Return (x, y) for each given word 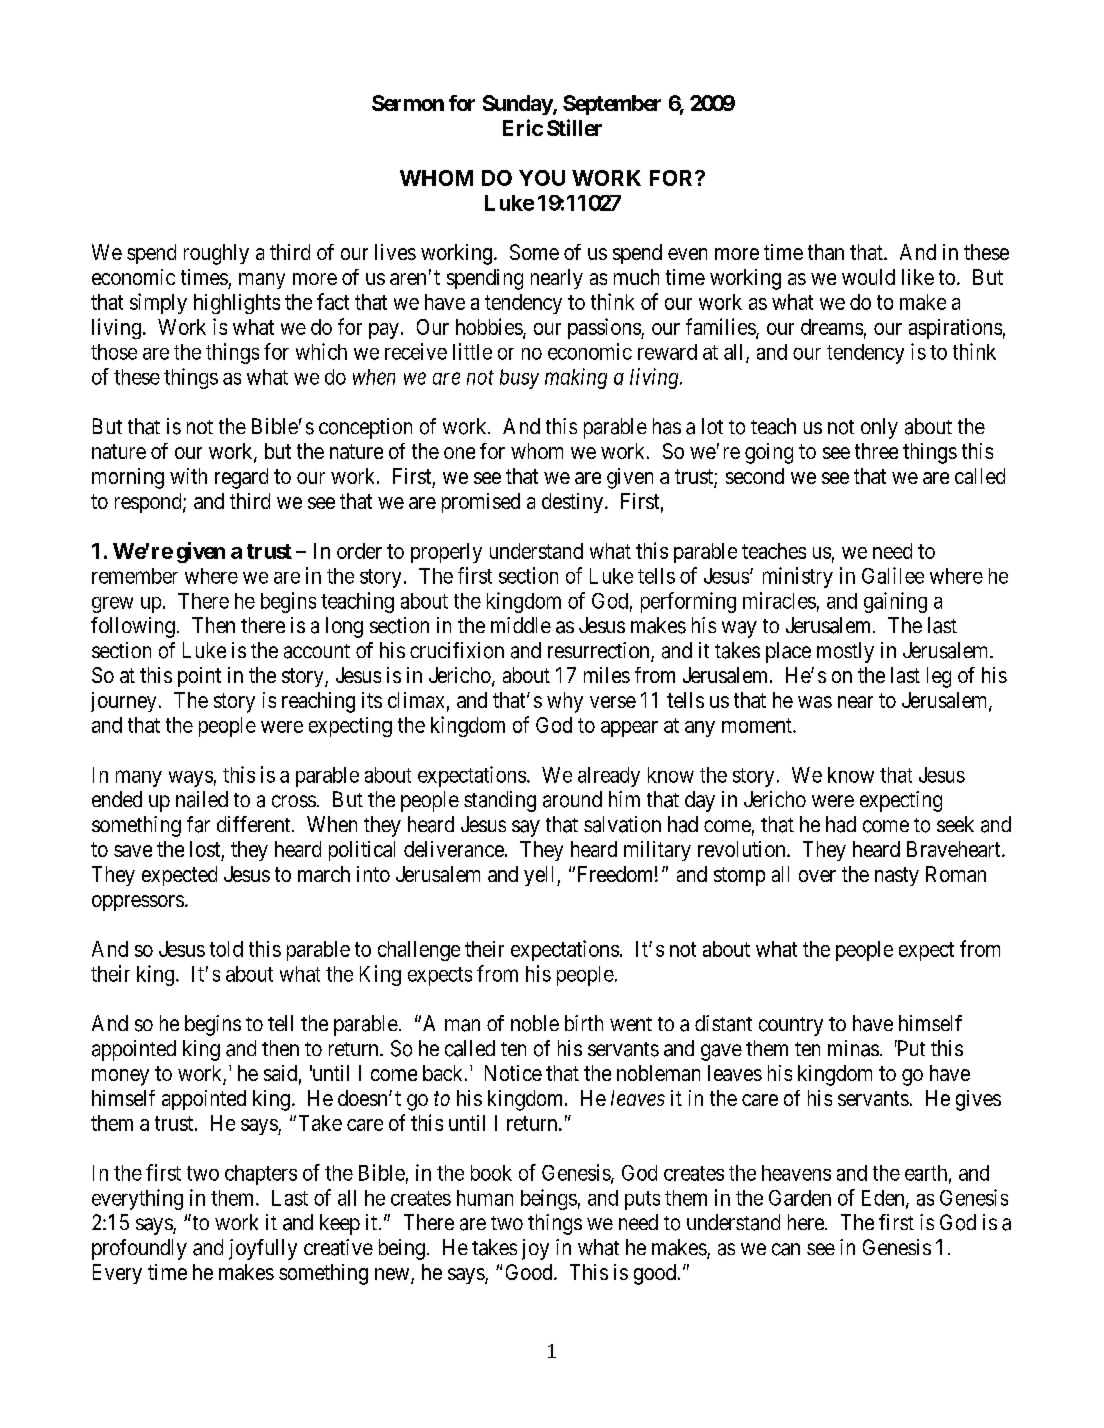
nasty (897, 876)
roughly (216, 254)
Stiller (574, 127)
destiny (572, 503)
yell (541, 876)
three (876, 451)
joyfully (263, 1249)
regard (241, 478)
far (198, 824)
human (485, 1198)
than (826, 252)
